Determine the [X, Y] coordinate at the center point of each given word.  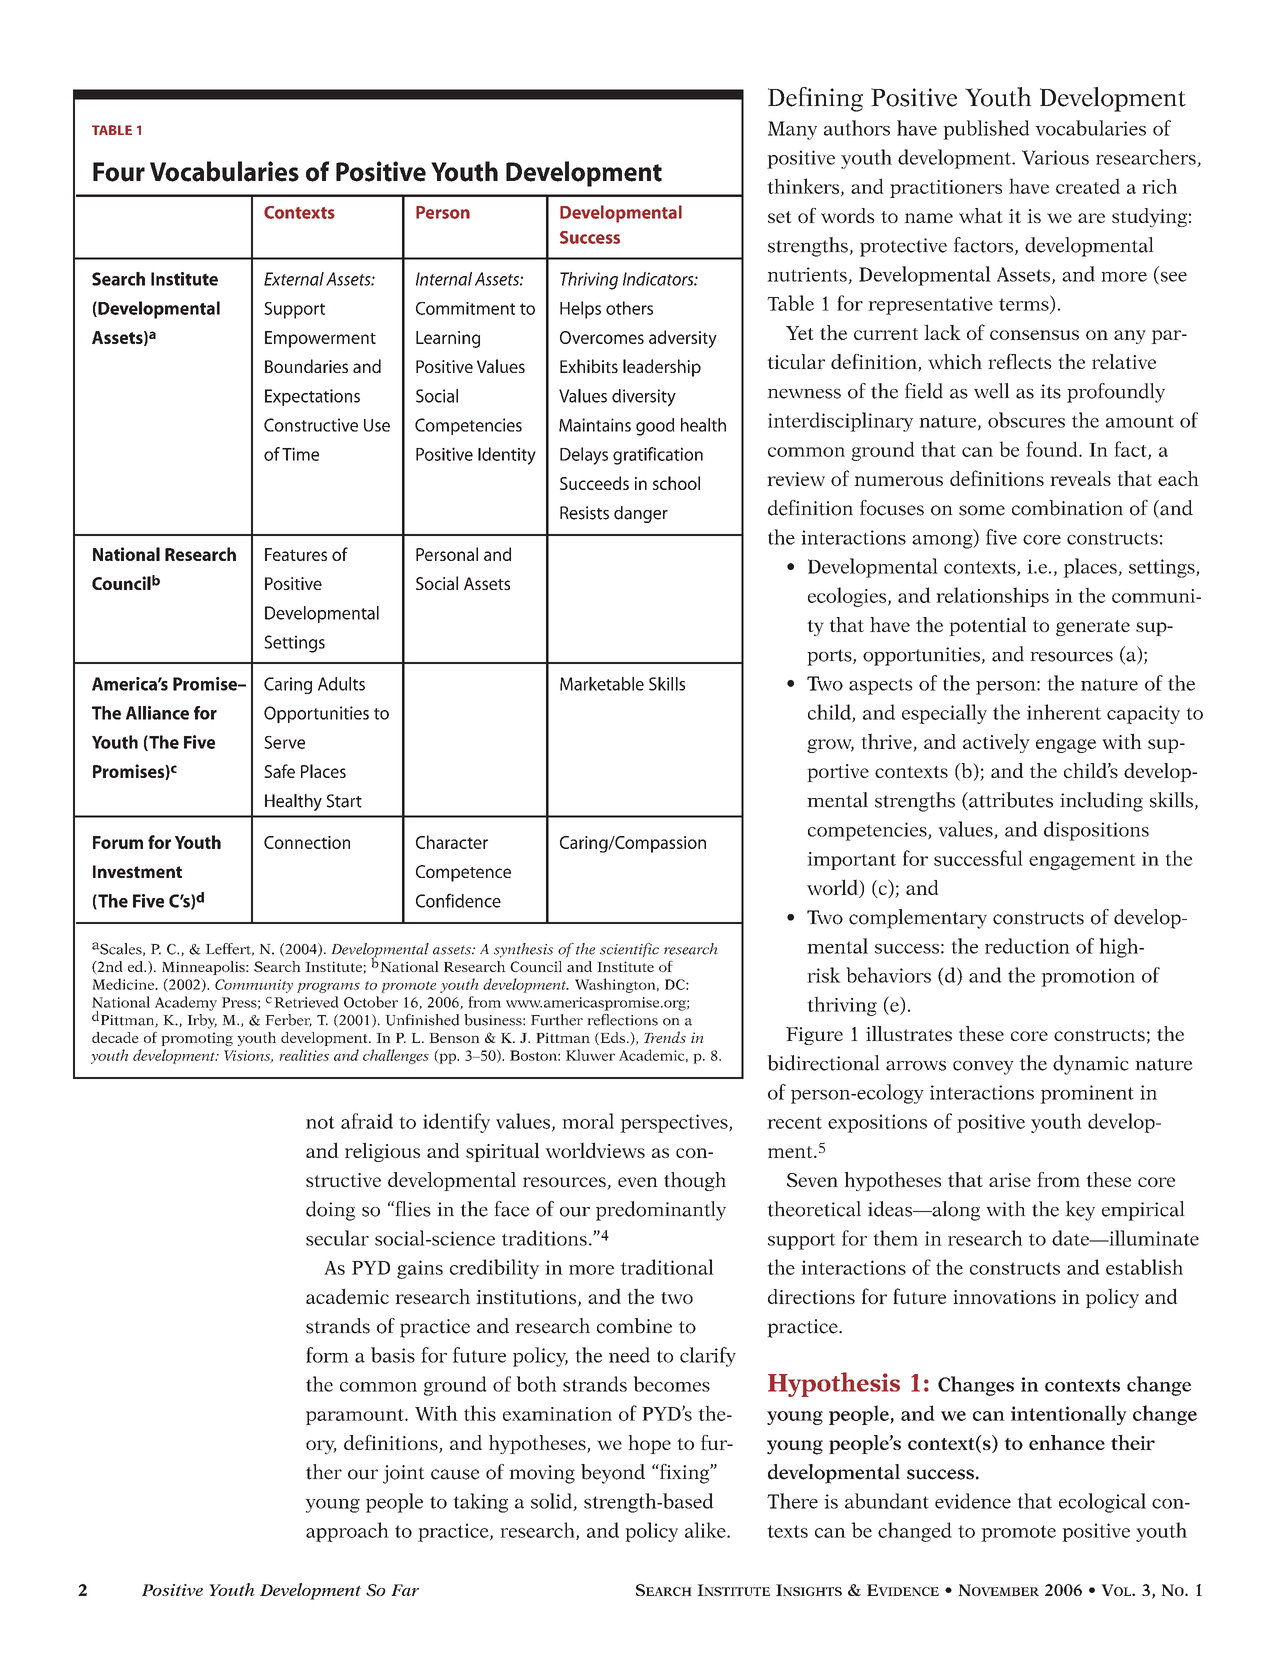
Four [119, 172]
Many [792, 130]
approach [347, 1532]
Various [1055, 157]
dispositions [1096, 831]
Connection [307, 842]
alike [706, 1530]
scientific [629, 950]
